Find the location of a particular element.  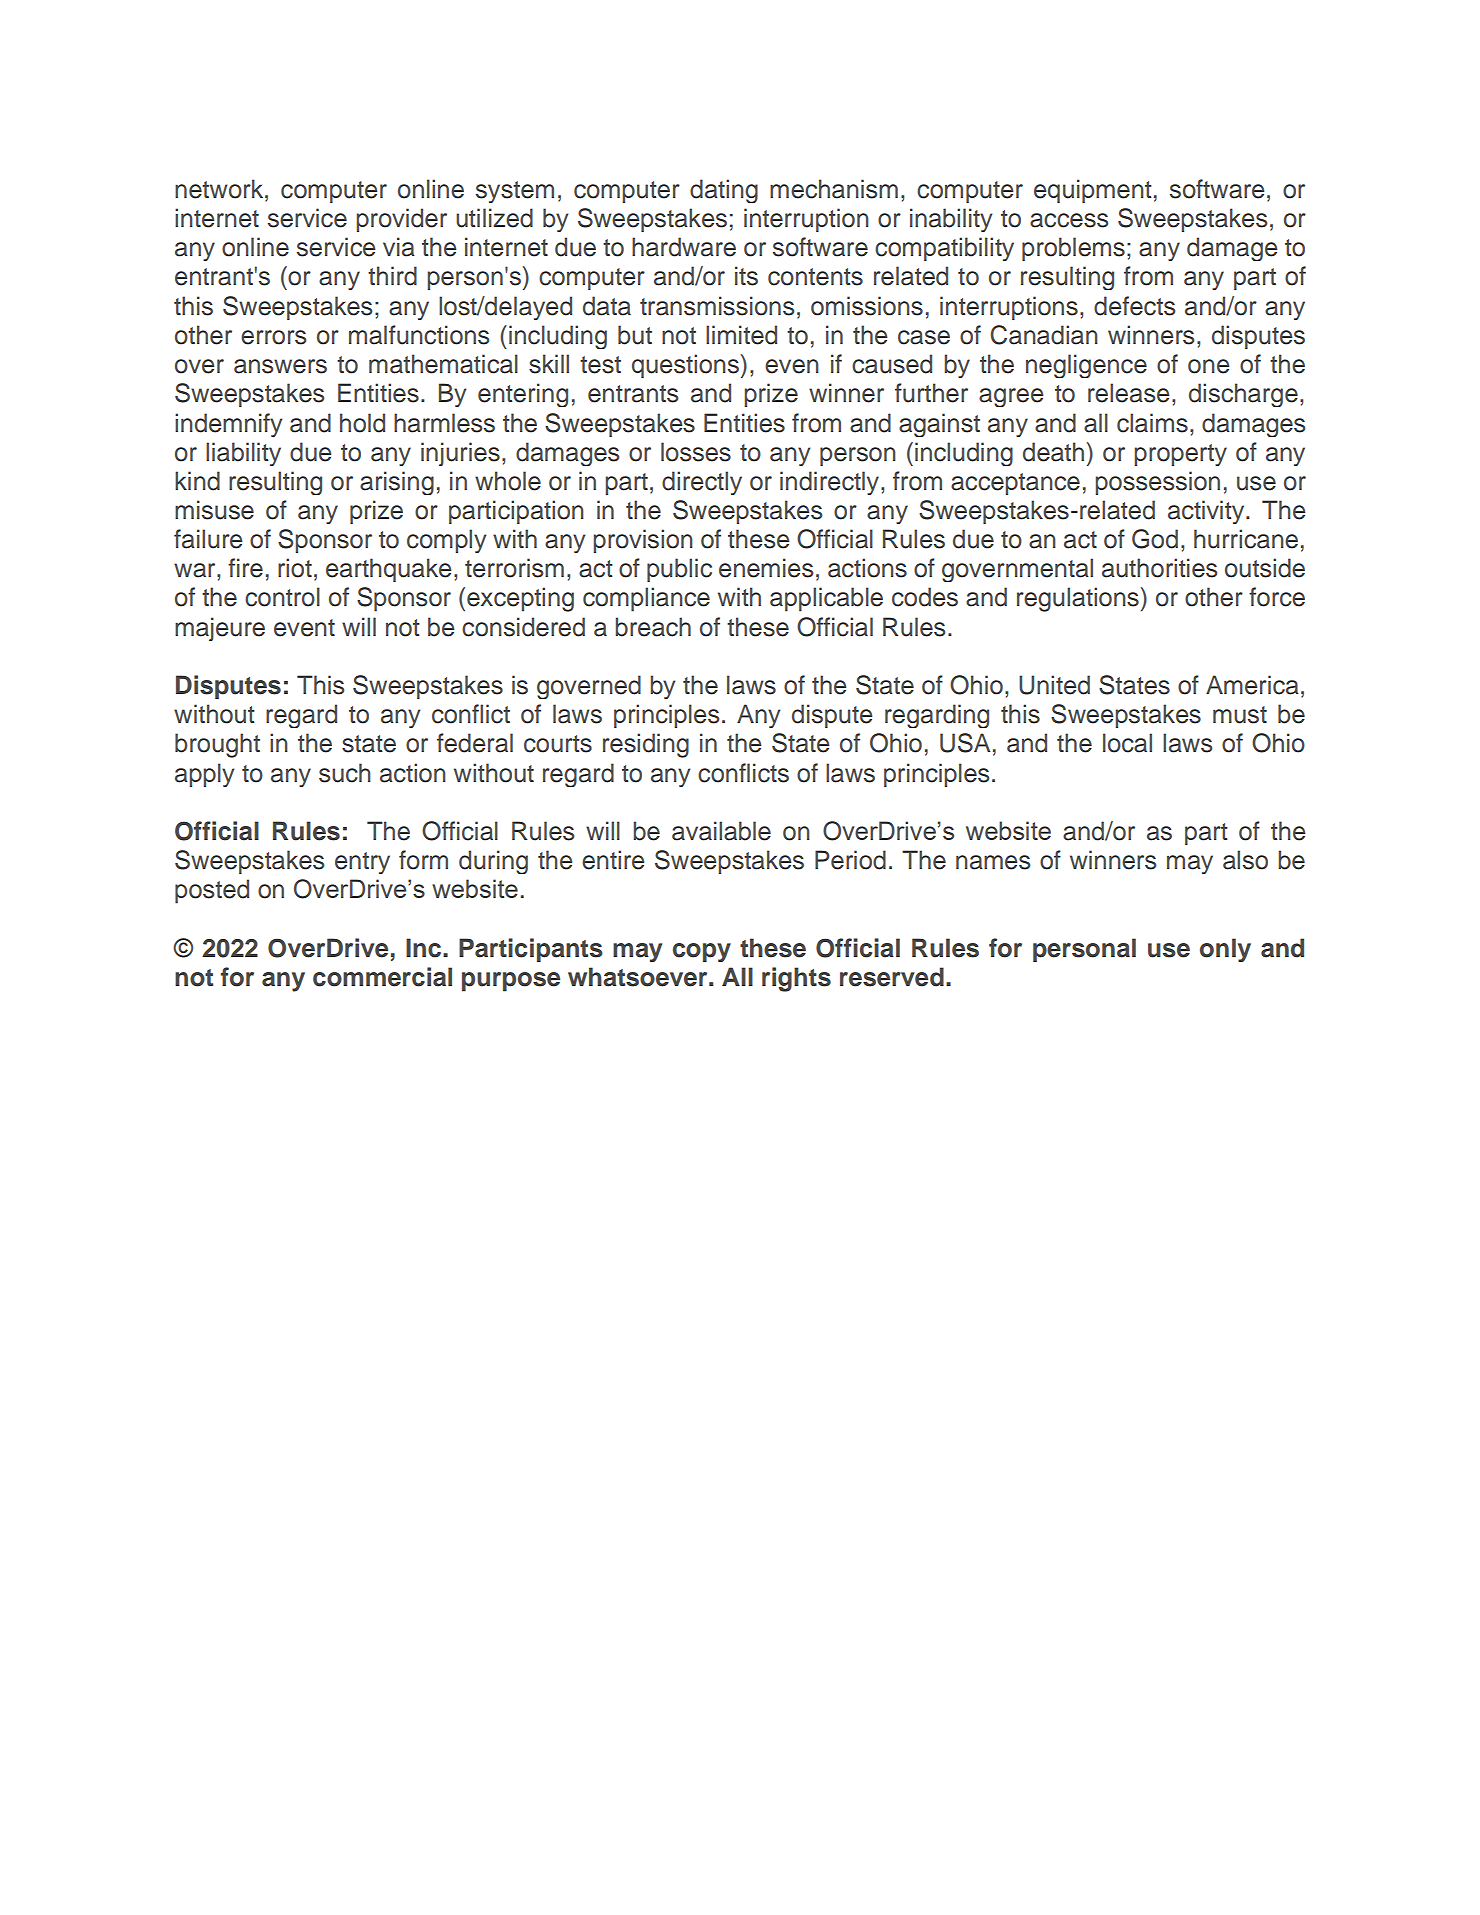

losses is located at coordinates (696, 452).
